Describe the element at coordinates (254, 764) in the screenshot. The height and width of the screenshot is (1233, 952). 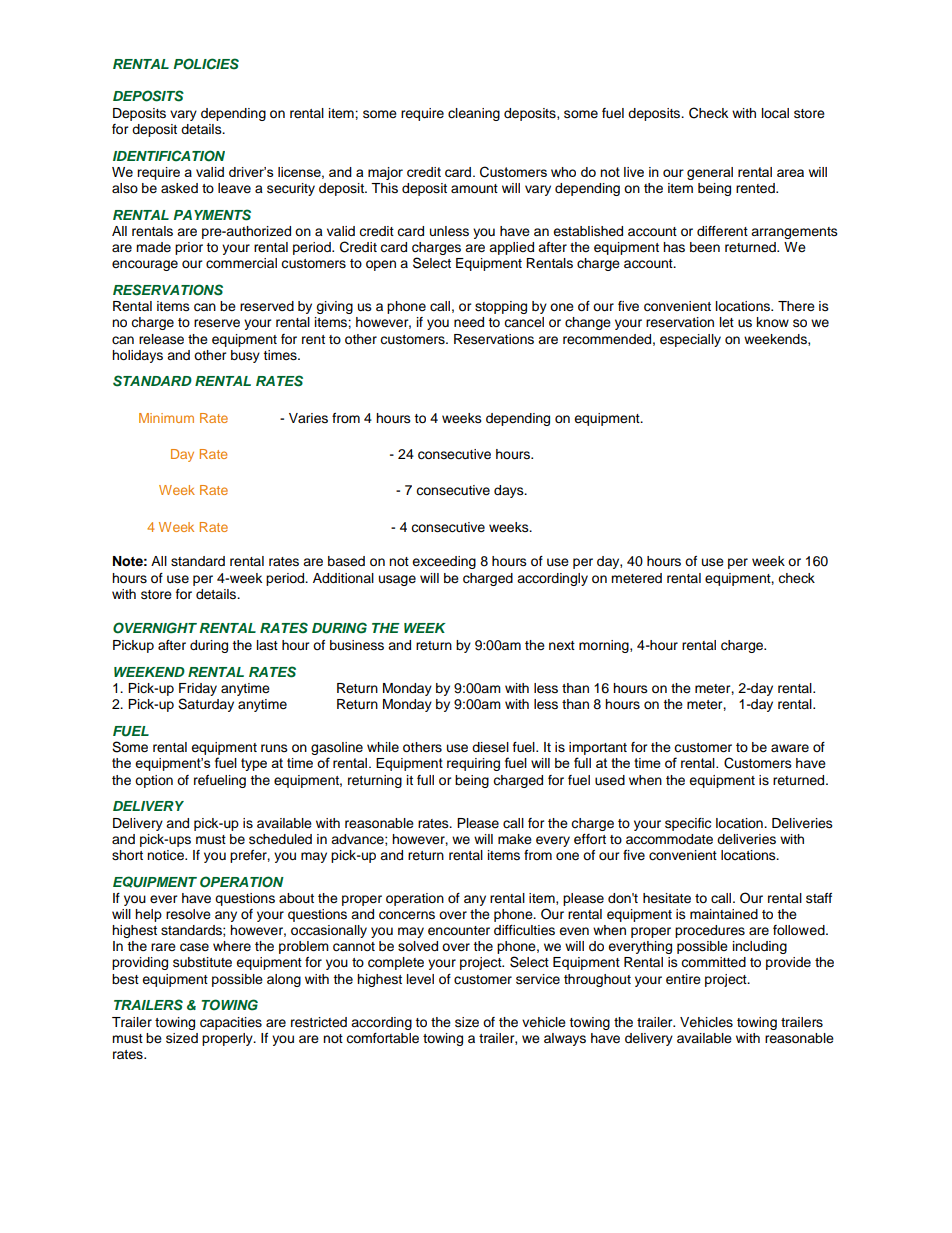
I see `type` at that location.
